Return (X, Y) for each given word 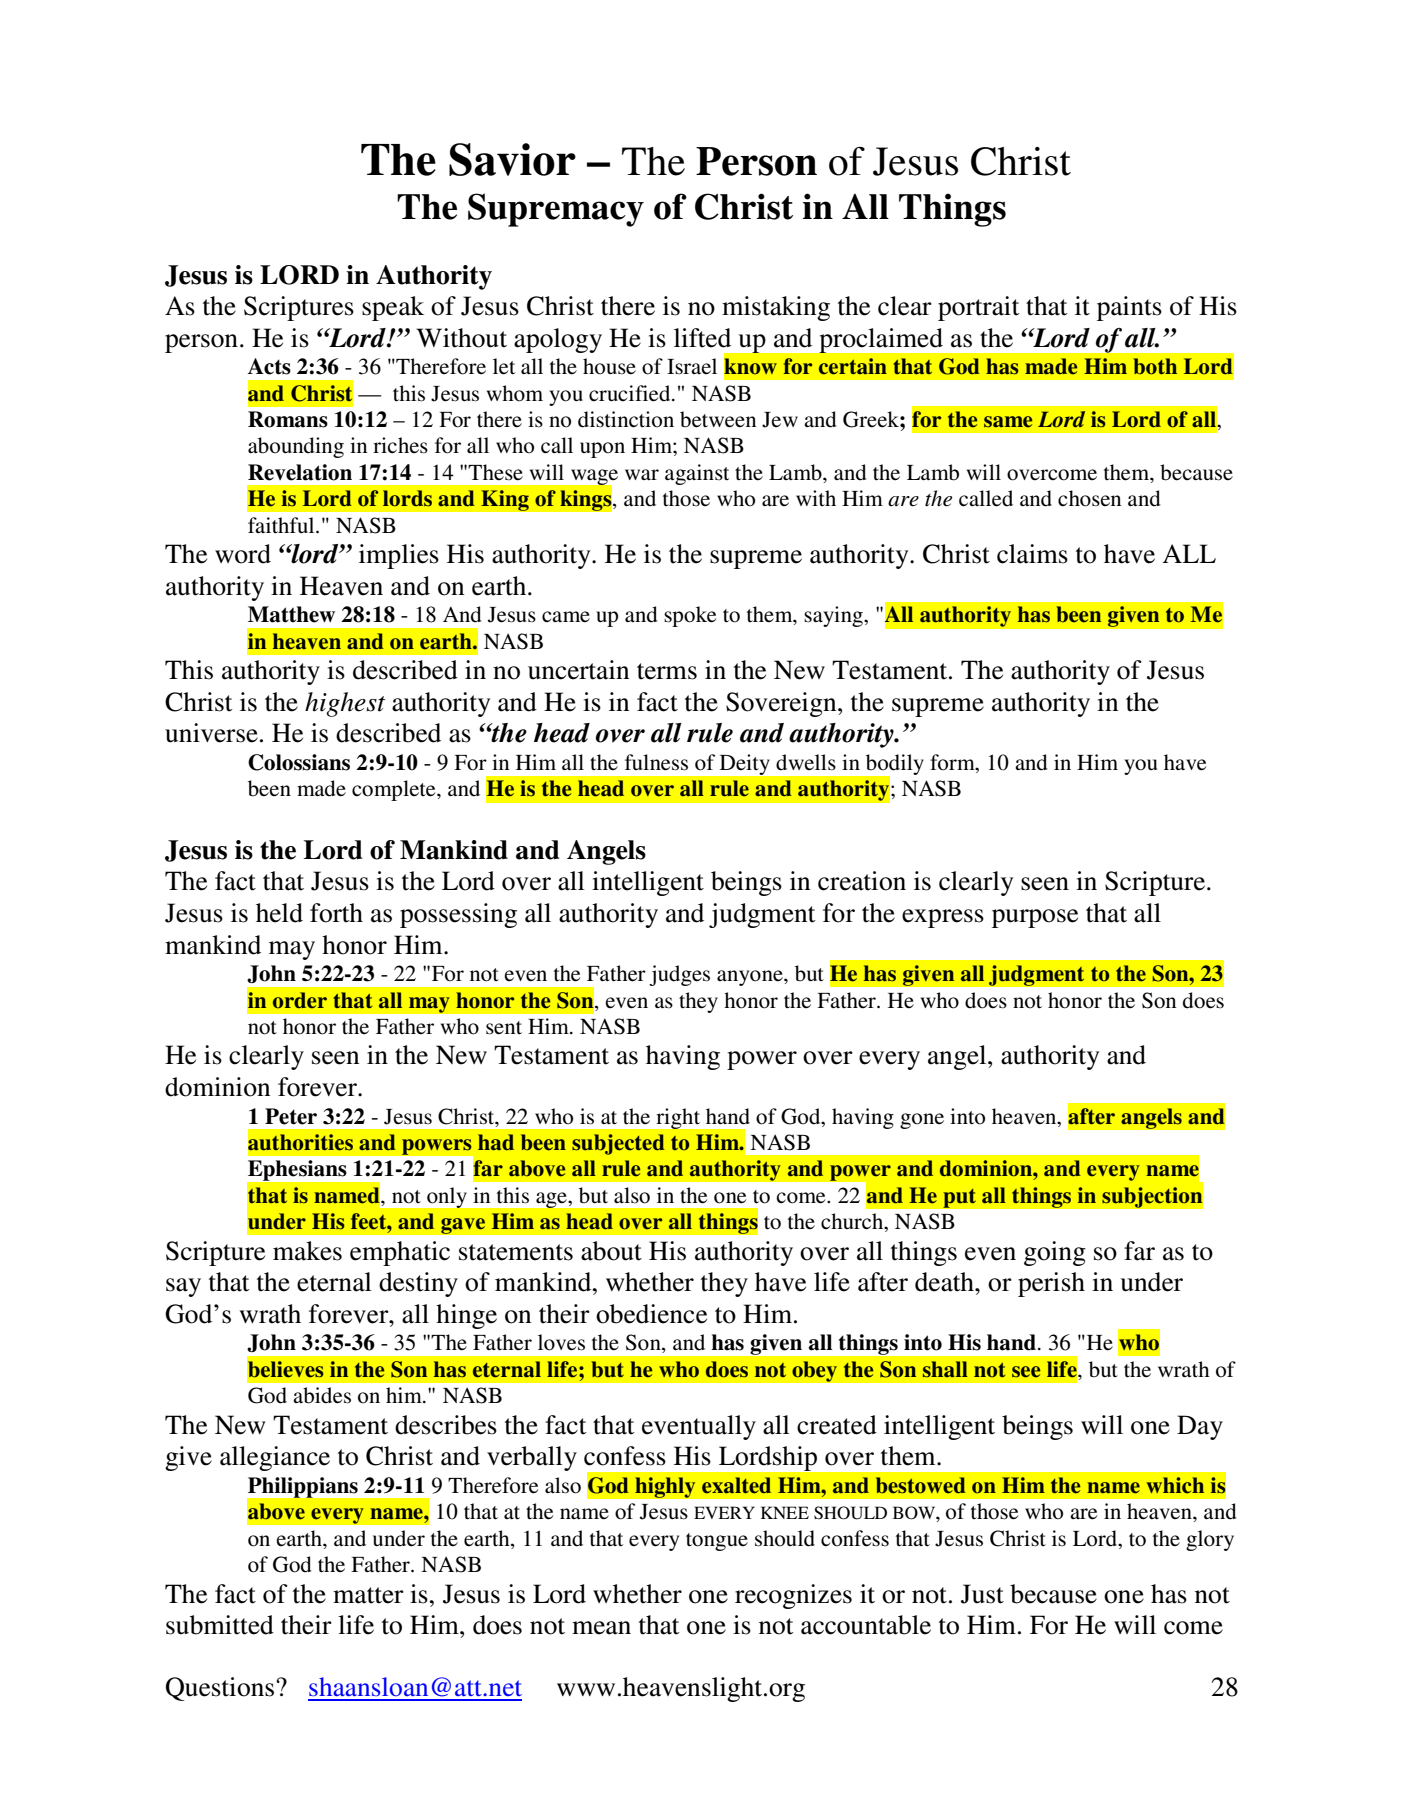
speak (393, 308)
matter (368, 1595)
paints (1129, 308)
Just (982, 1594)
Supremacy (556, 210)
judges (679, 975)
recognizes (793, 1596)
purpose (1035, 918)
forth (336, 913)
